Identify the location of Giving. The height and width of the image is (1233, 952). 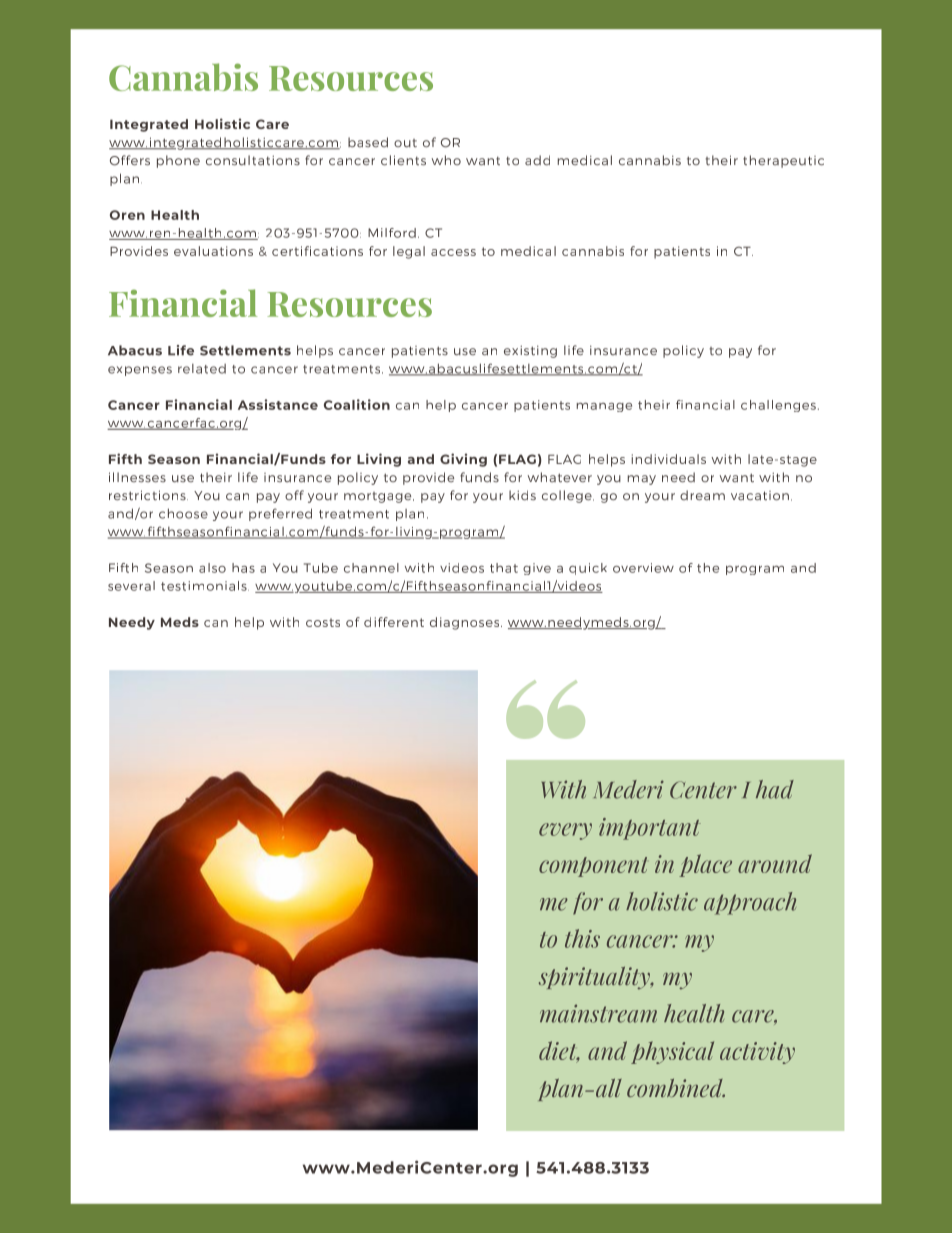
(463, 460).
